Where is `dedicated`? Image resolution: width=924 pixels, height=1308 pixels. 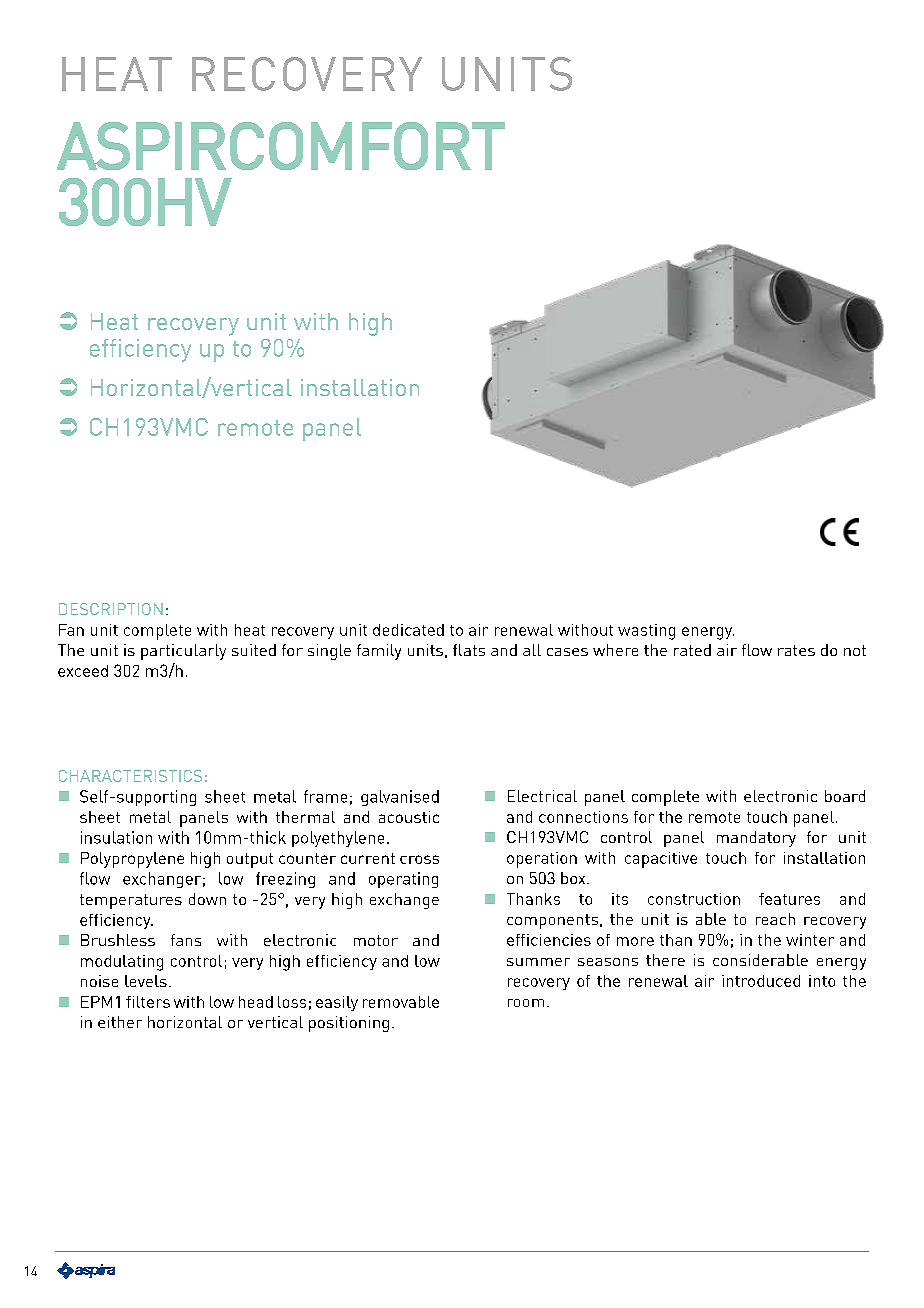 dedicated is located at coordinates (408, 630).
